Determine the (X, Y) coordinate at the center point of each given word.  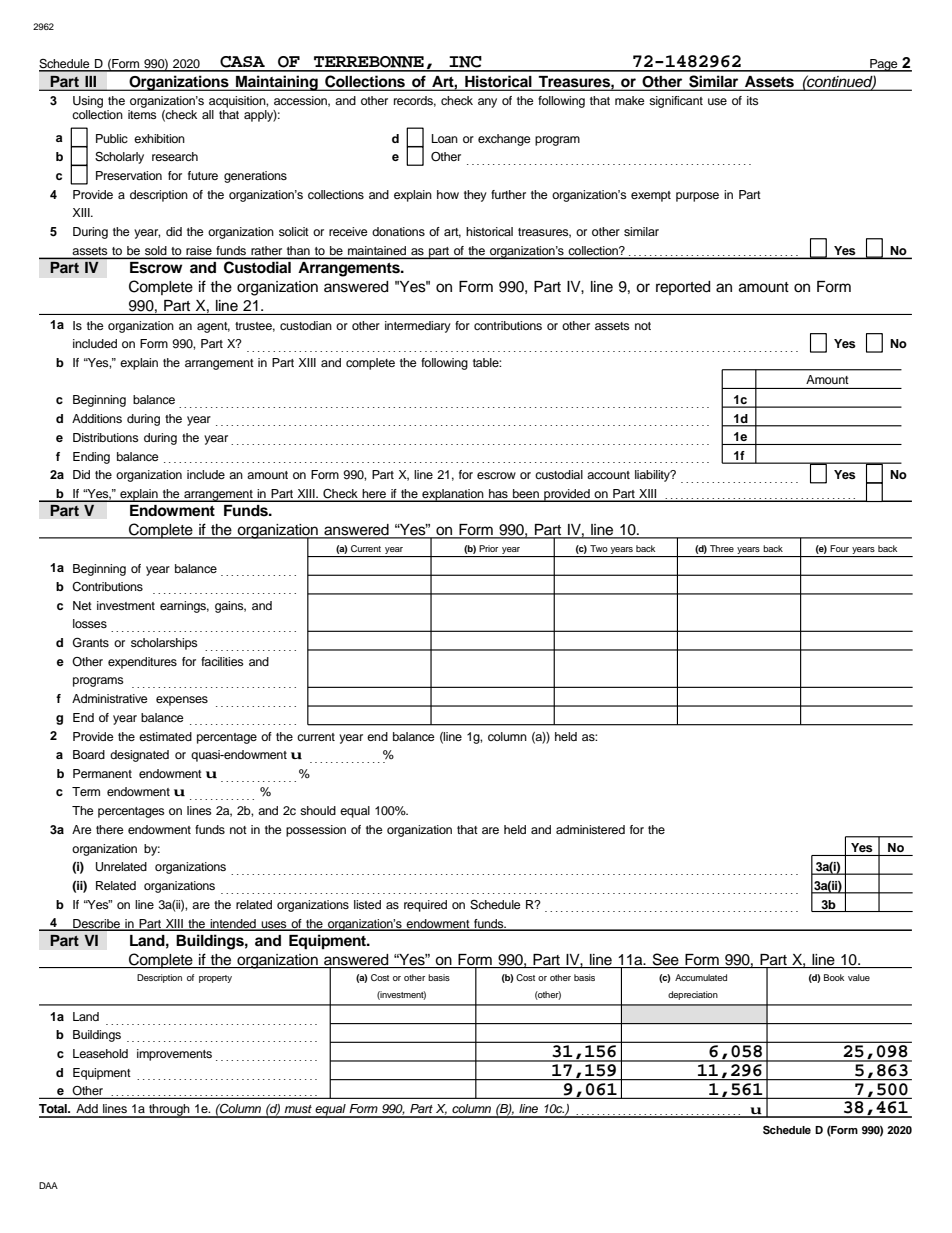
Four (839, 548)
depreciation (693, 995)
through (169, 1111)
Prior (488, 548)
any (487, 103)
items (142, 114)
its (753, 100)
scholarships (164, 644)
